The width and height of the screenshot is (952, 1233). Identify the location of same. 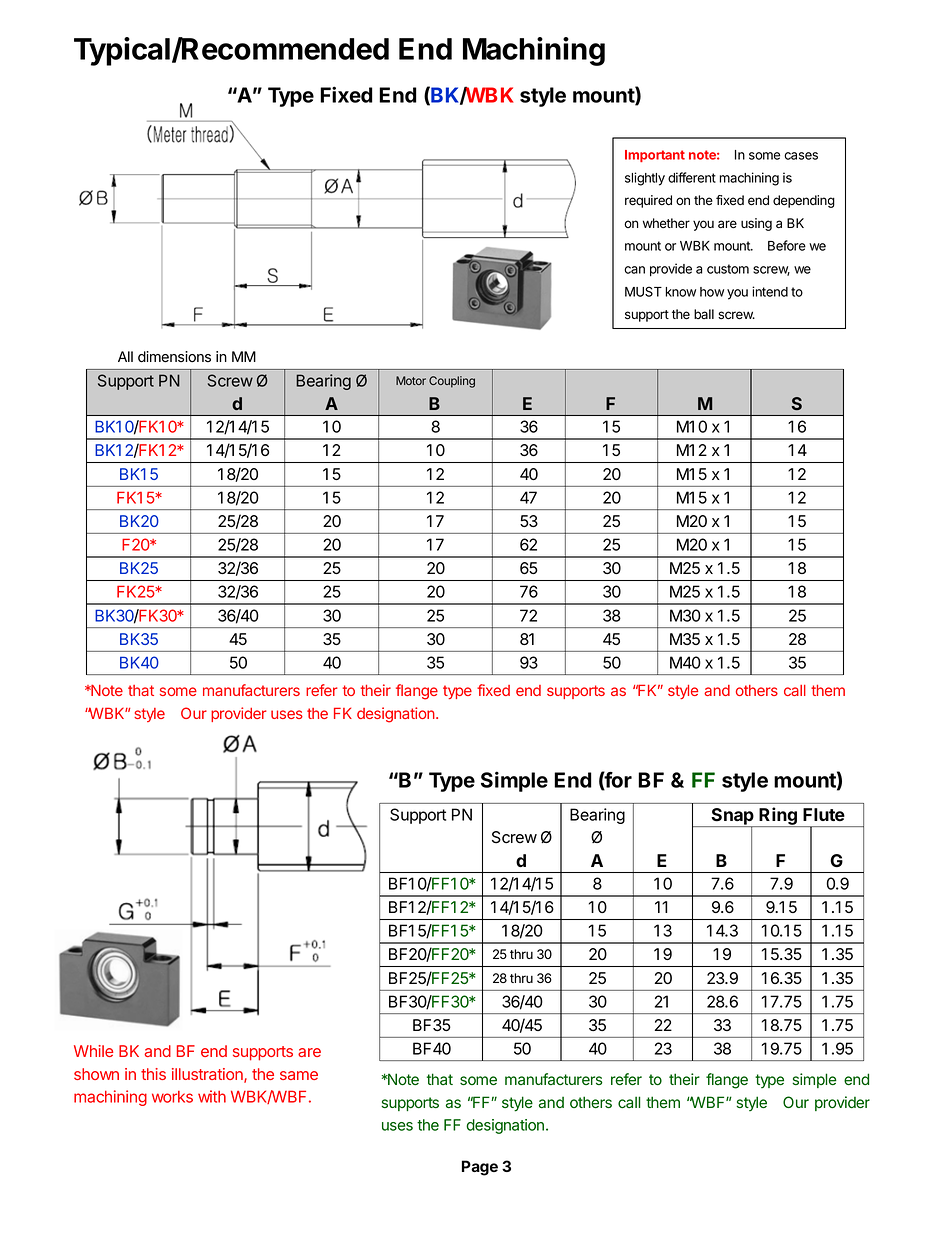
(299, 1075).
